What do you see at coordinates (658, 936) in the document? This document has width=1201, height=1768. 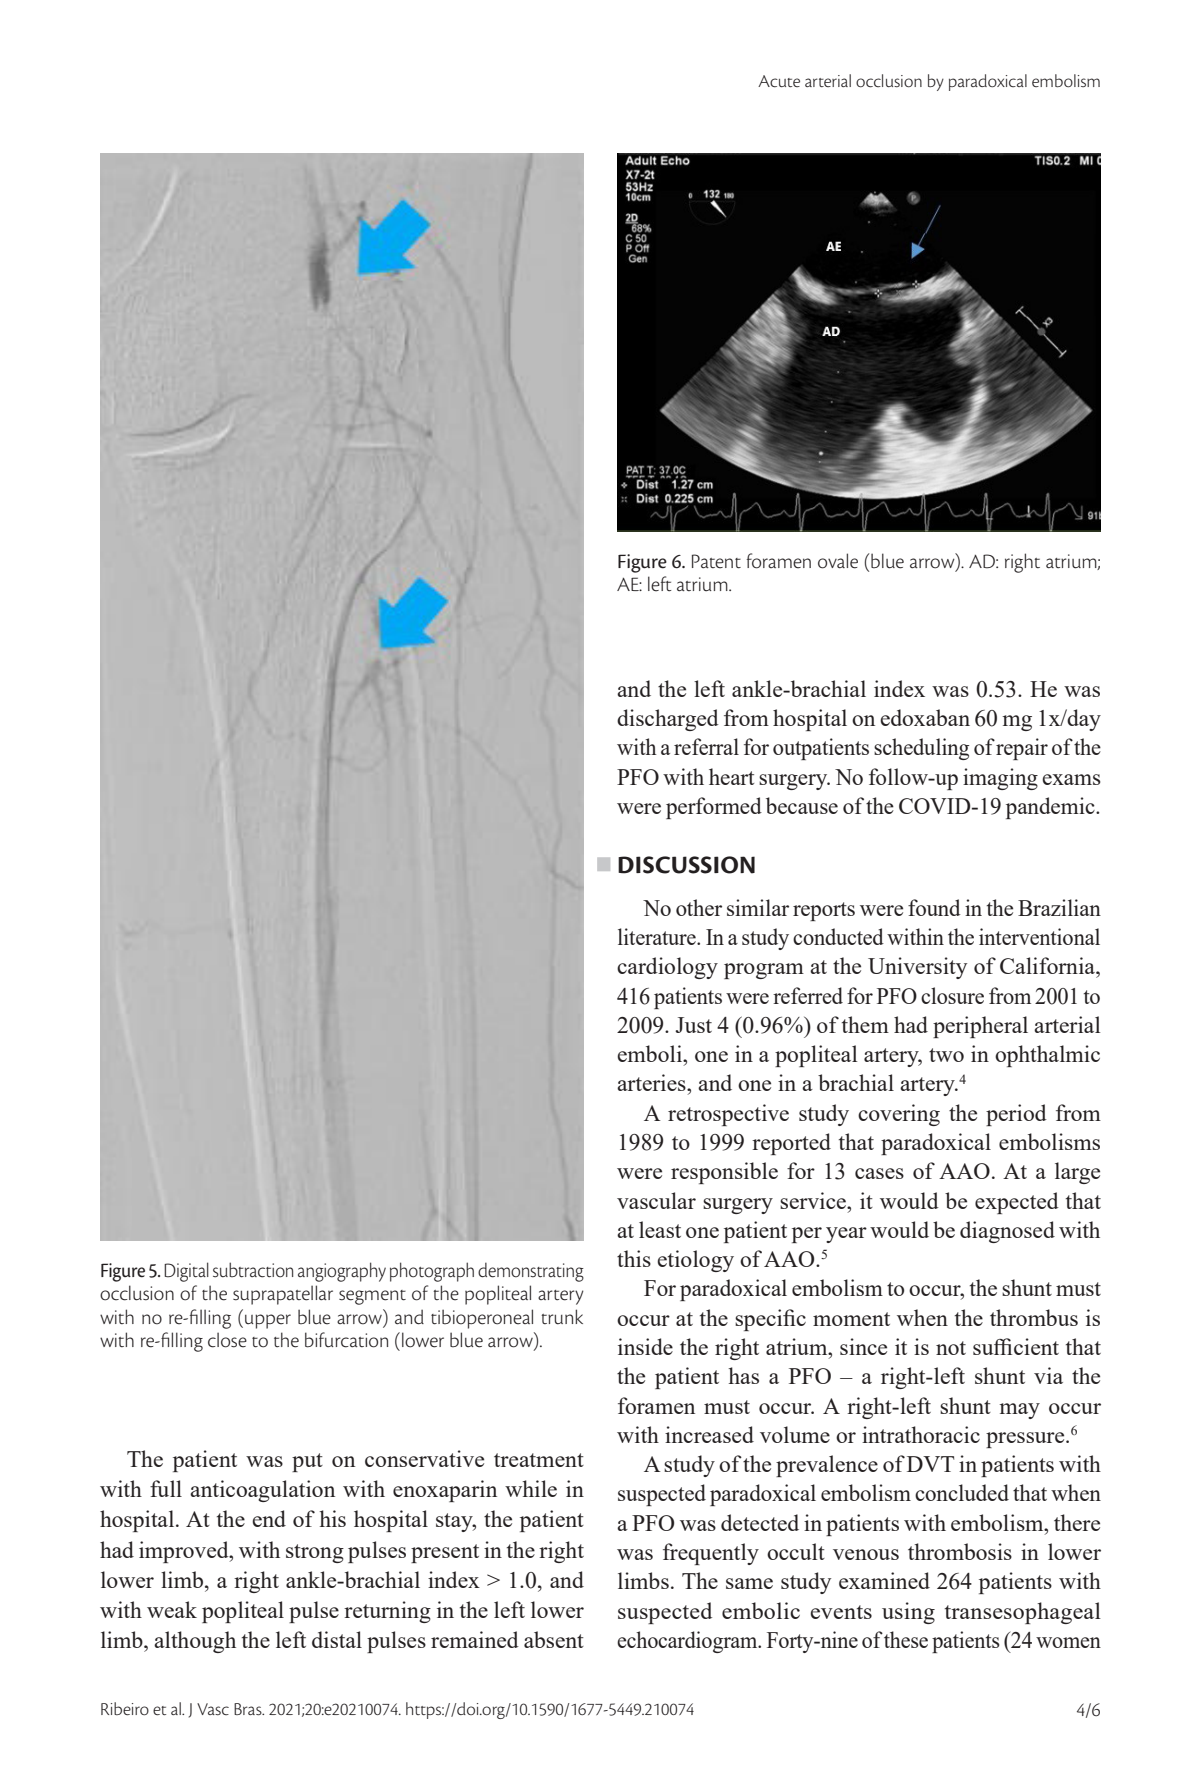 I see `literature` at bounding box center [658, 936].
